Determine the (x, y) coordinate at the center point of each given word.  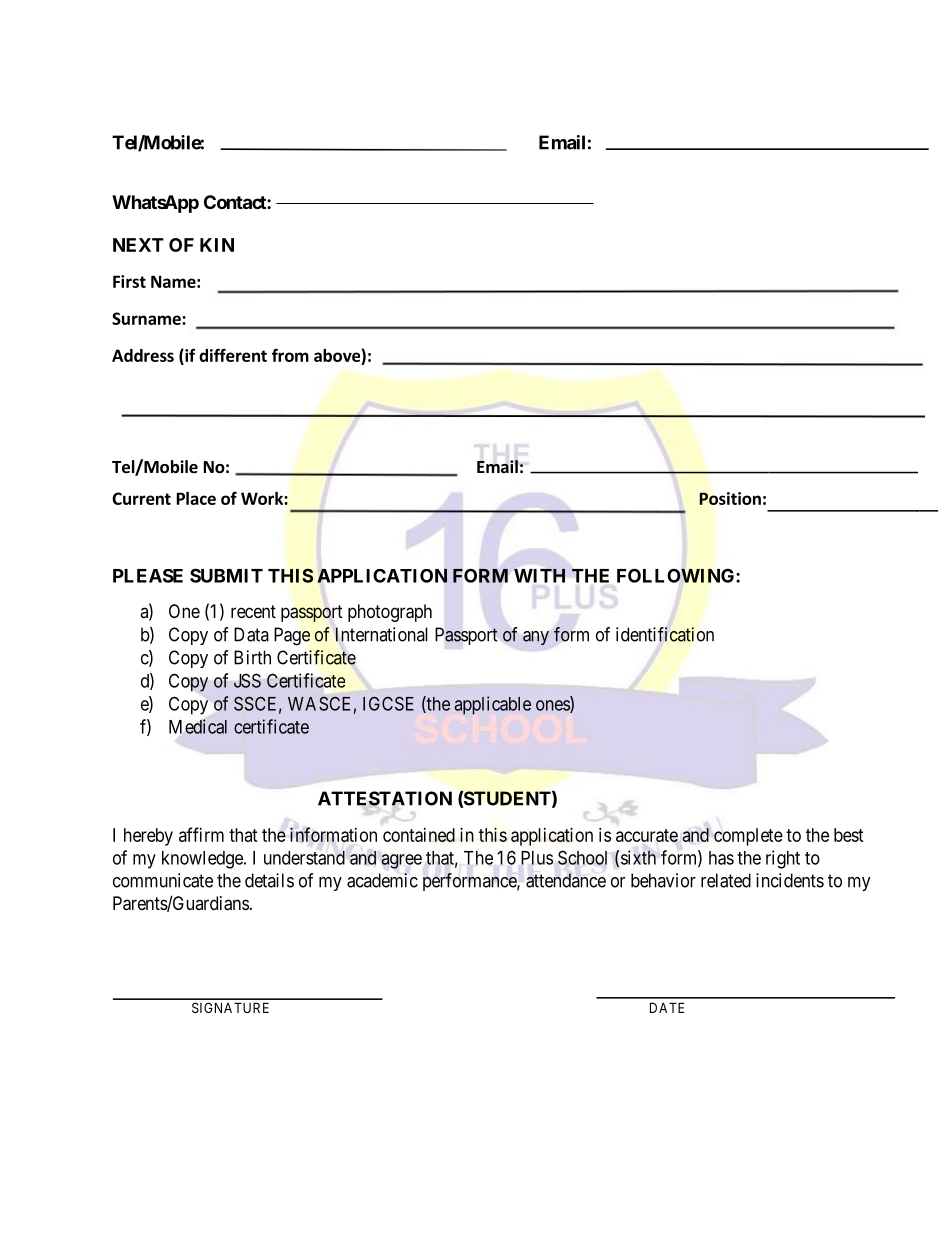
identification (665, 634)
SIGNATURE (230, 1007)
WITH (539, 576)
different (233, 355)
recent (253, 611)
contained (419, 835)
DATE (667, 1007)
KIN (217, 245)
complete (748, 837)
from (290, 355)
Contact (236, 202)
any (536, 638)
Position (730, 498)
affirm (201, 834)
